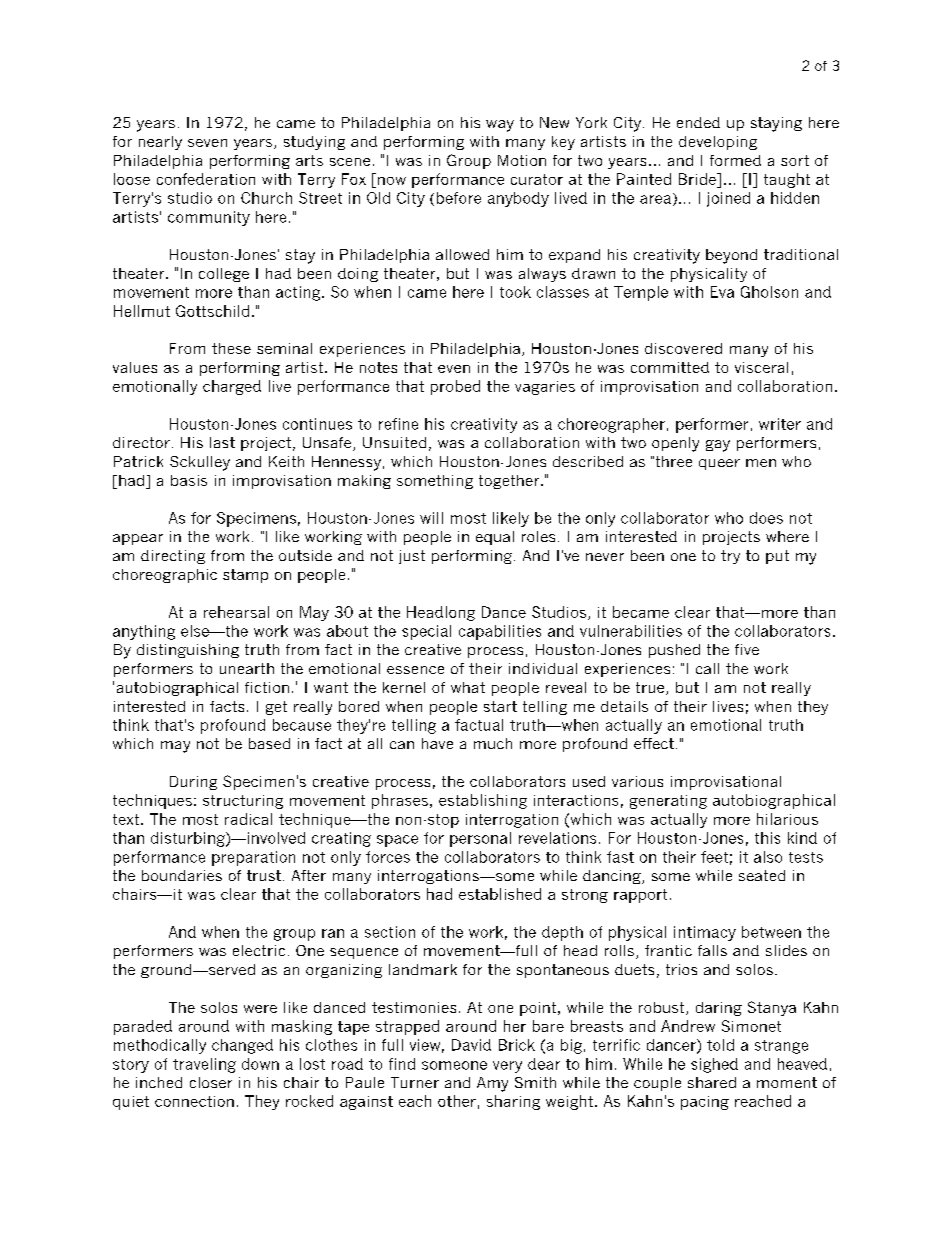 The image size is (952, 1233). What do you see at coordinates (204, 1065) in the screenshot?
I see `traveling` at bounding box center [204, 1065].
